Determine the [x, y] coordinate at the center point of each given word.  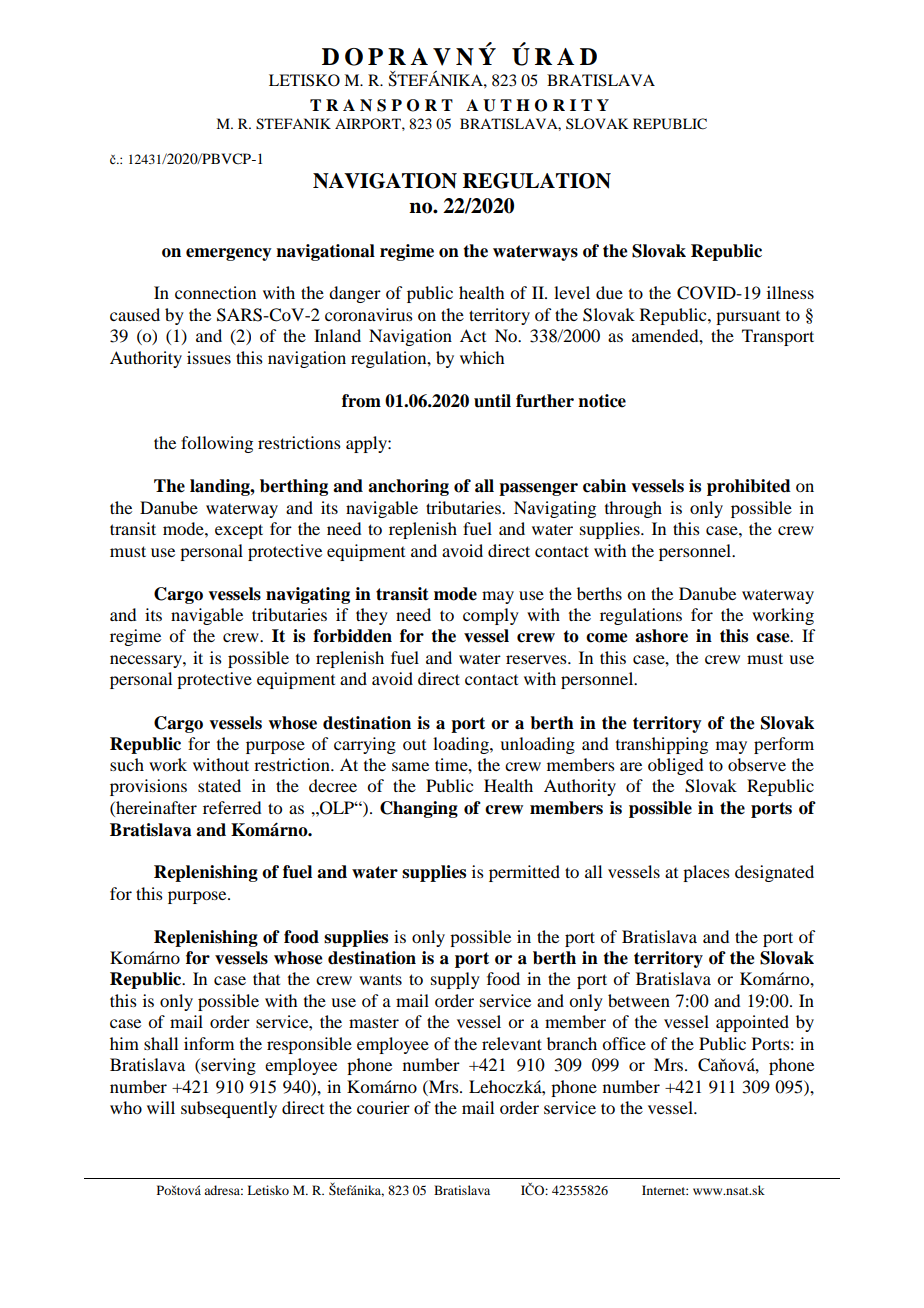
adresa [223, 1190]
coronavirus [369, 314]
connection [215, 292]
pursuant [748, 318]
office [624, 1043]
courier [383, 1107]
